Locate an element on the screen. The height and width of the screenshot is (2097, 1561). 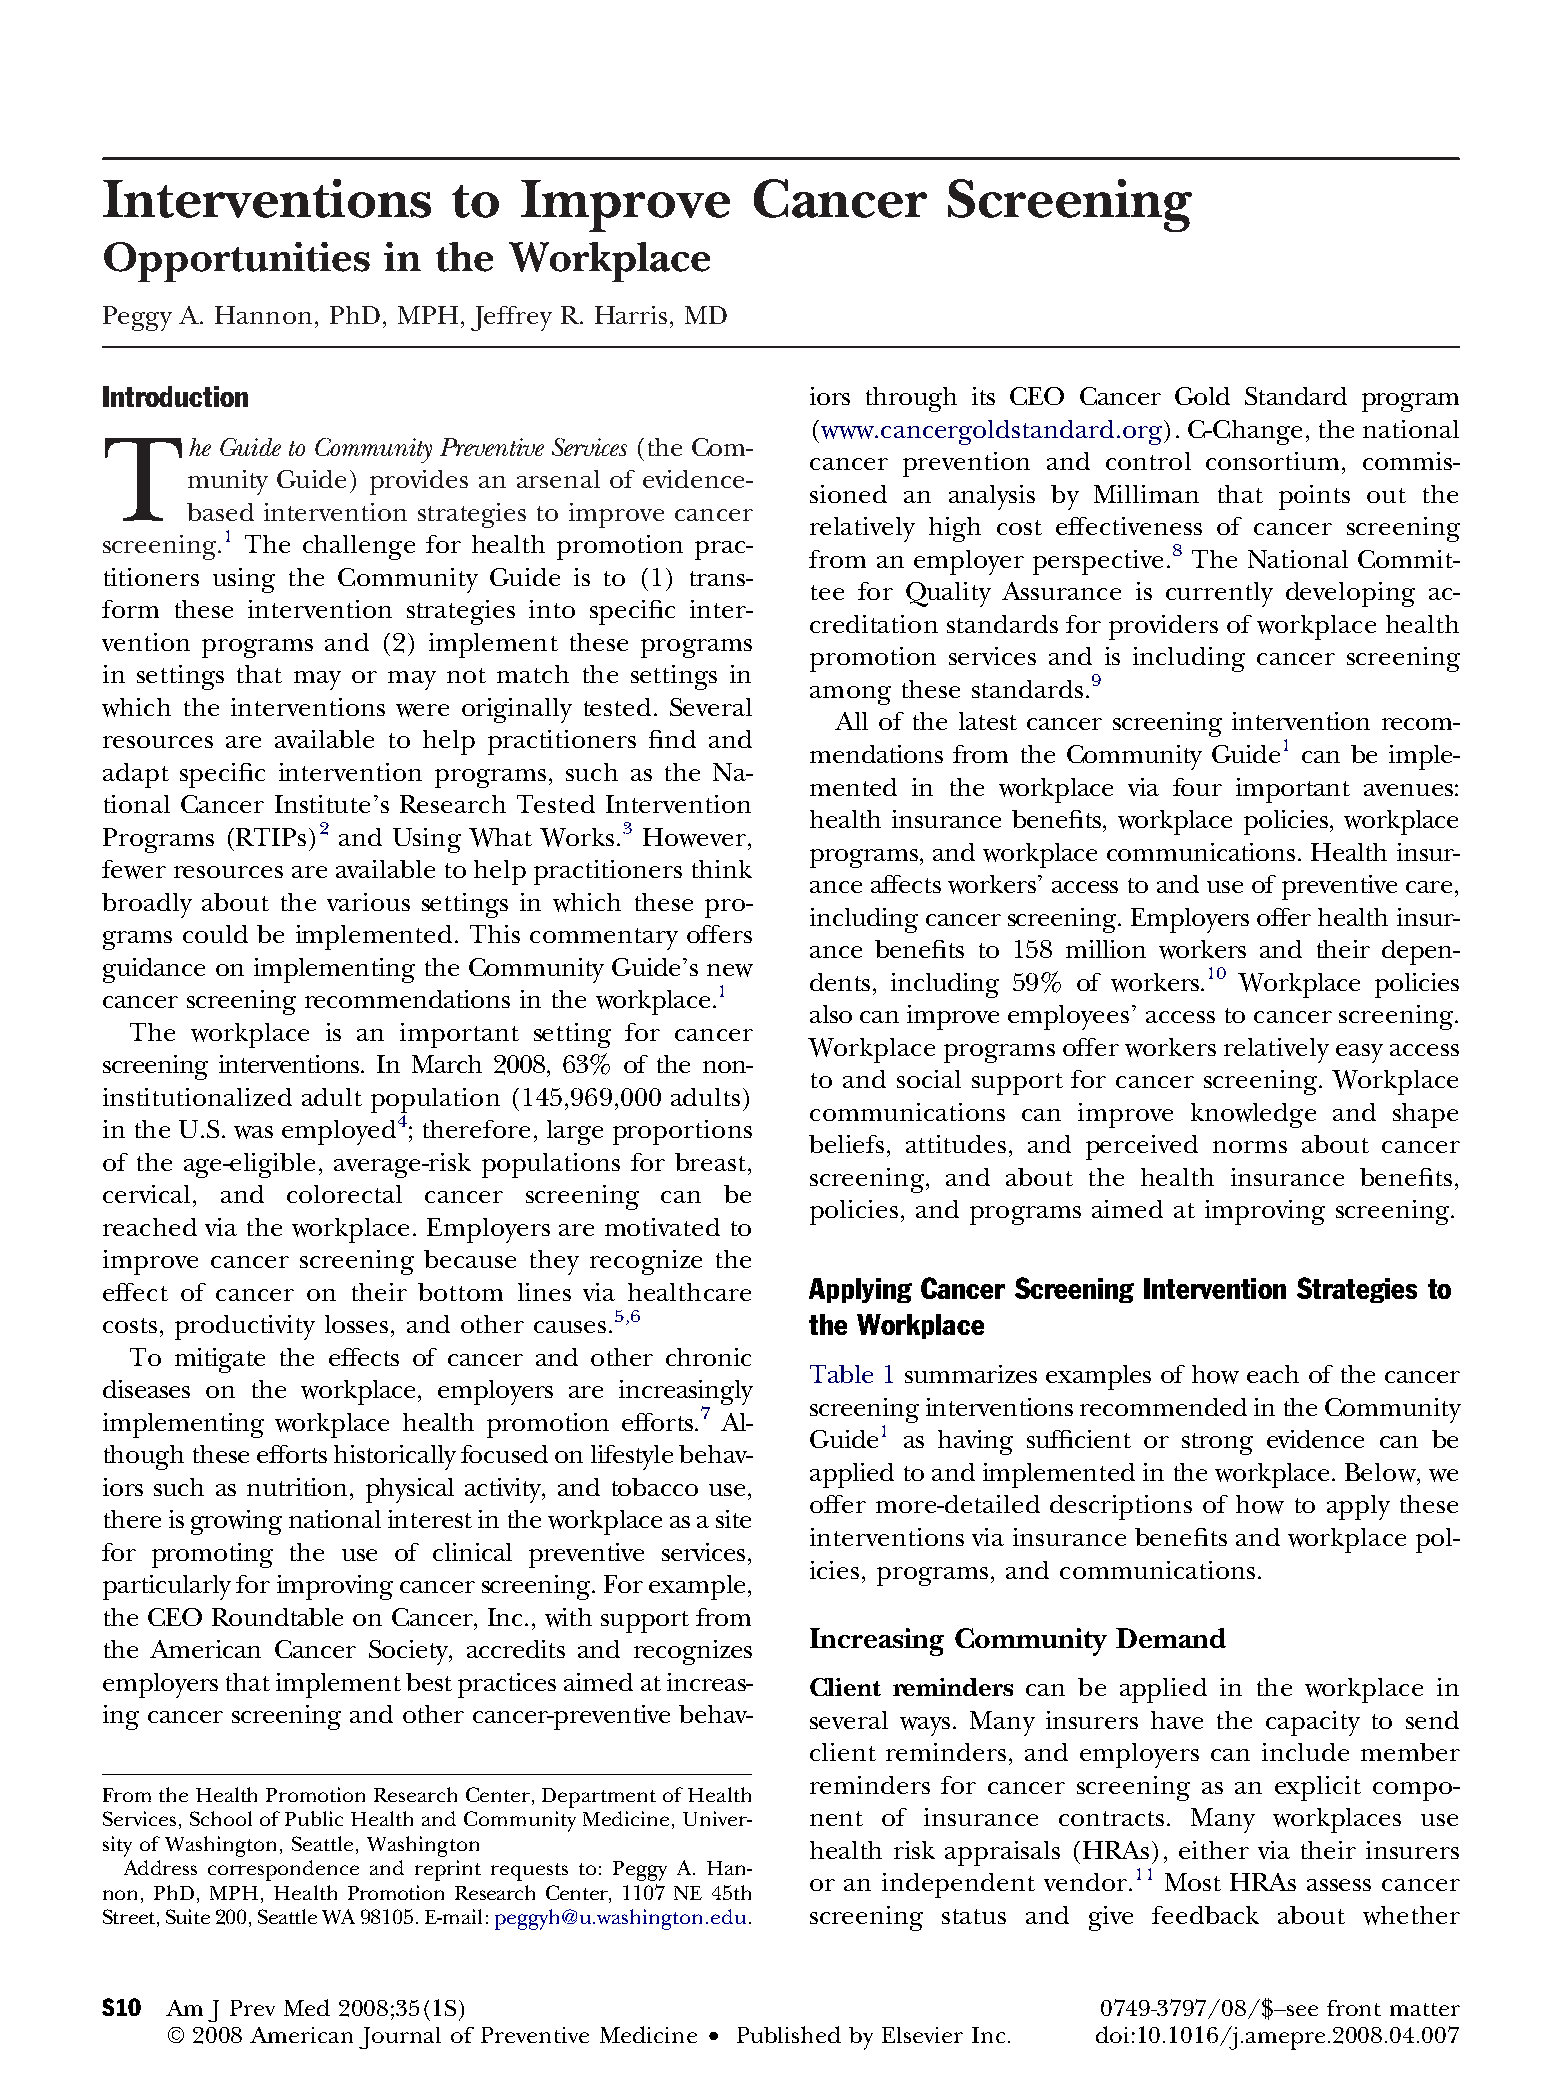
consortium is located at coordinates (1272, 461).
